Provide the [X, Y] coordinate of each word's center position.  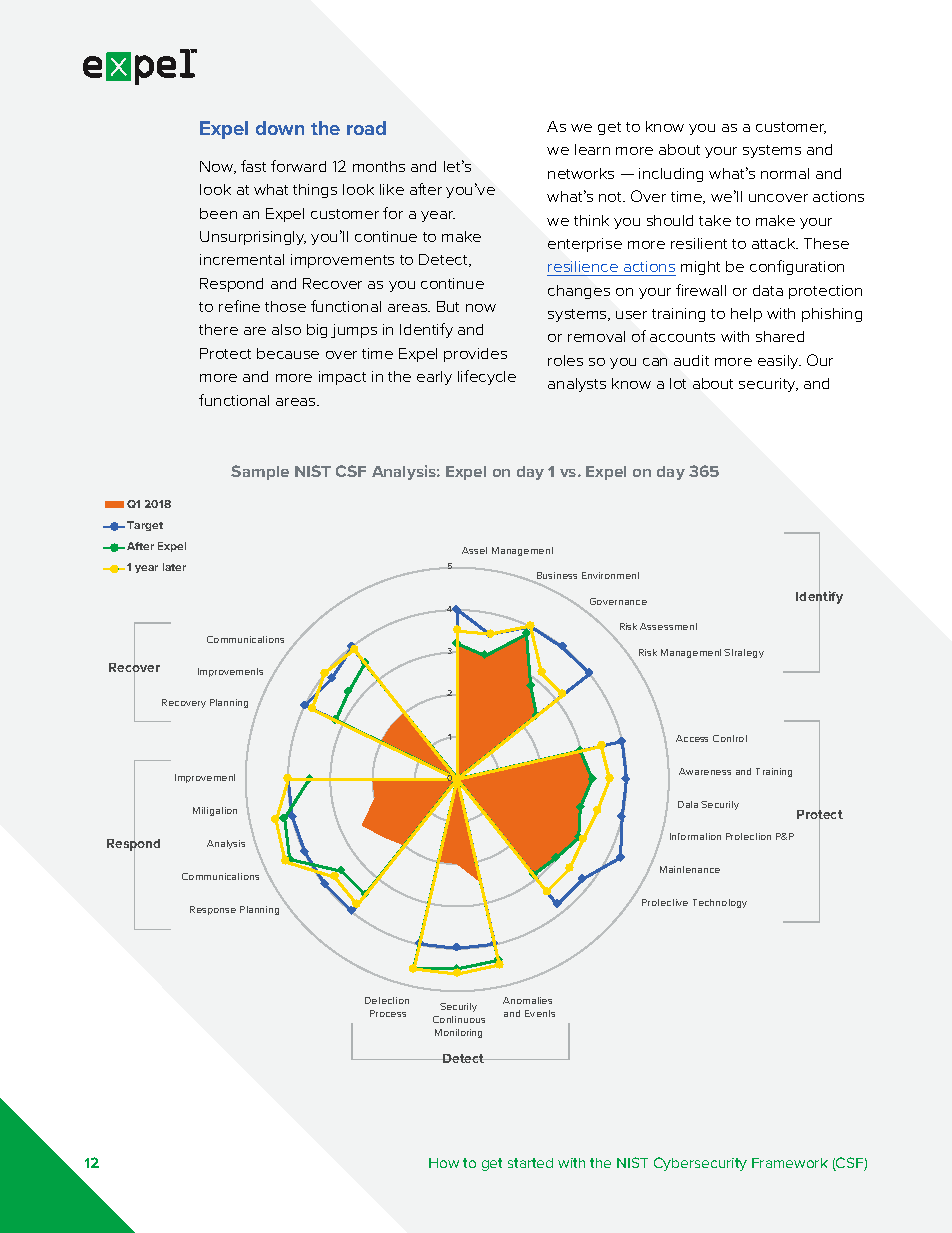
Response [213, 910]
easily [779, 362]
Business [556, 577]
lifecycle [487, 377]
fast [253, 166]
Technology [720, 903]
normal [785, 173]
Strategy [744, 653]
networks [581, 173]
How [444, 1163]
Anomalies [527, 1000]
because [288, 353]
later [174, 567]
